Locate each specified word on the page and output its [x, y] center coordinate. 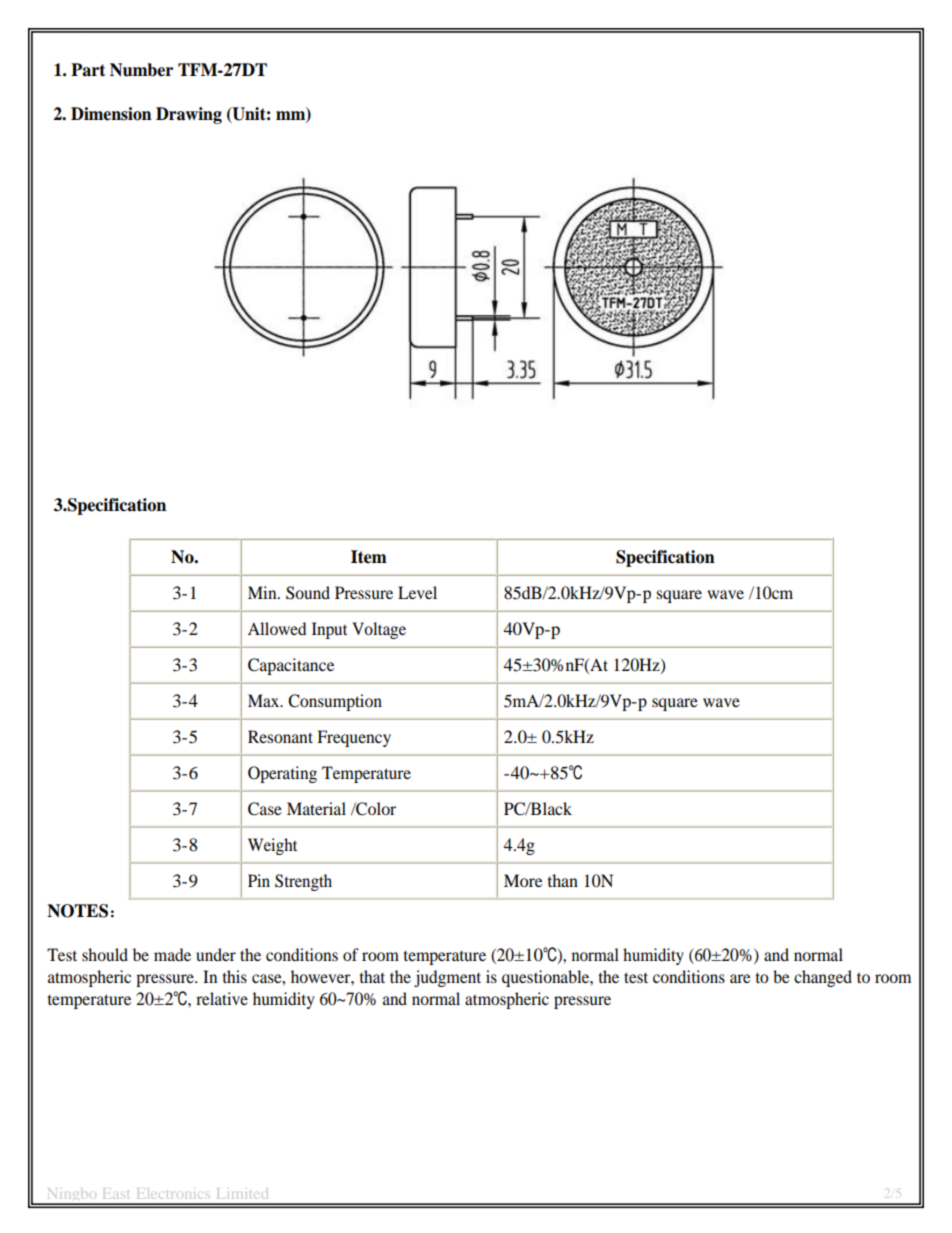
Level [417, 592]
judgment [447, 978]
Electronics [173, 1193]
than [563, 880]
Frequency [354, 738]
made [172, 954]
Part [88, 70]
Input [329, 630]
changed [823, 978]
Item [369, 557]
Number [141, 70]
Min [263, 592]
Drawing [189, 115]
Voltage [379, 630]
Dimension [111, 114]
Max [265, 700]
